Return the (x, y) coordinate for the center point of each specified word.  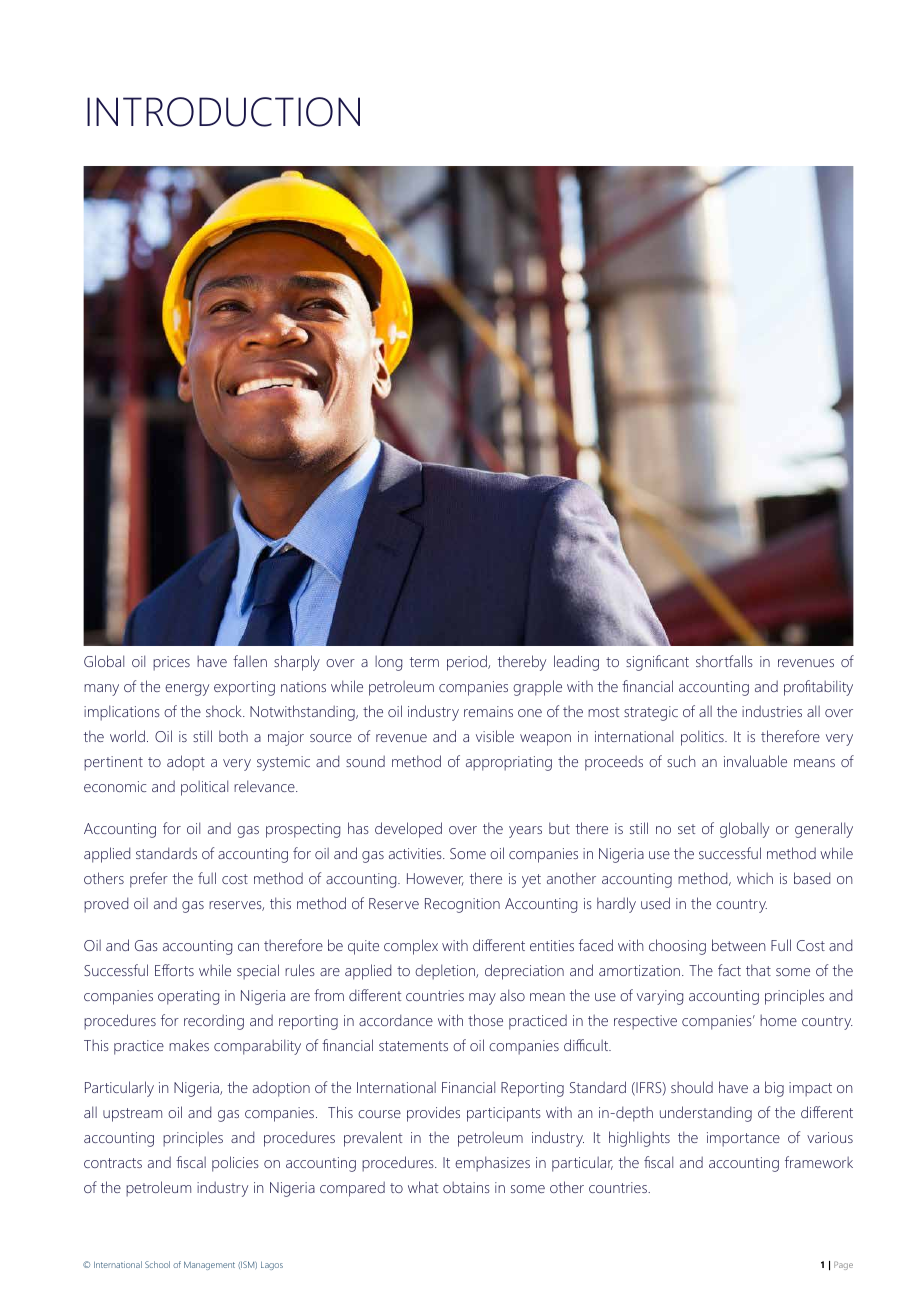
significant (657, 663)
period (468, 663)
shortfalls (724, 661)
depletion (446, 972)
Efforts (174, 970)
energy (187, 690)
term (424, 662)
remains (488, 711)
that (758, 970)
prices (171, 663)
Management (209, 1265)
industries (772, 711)
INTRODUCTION (223, 112)
